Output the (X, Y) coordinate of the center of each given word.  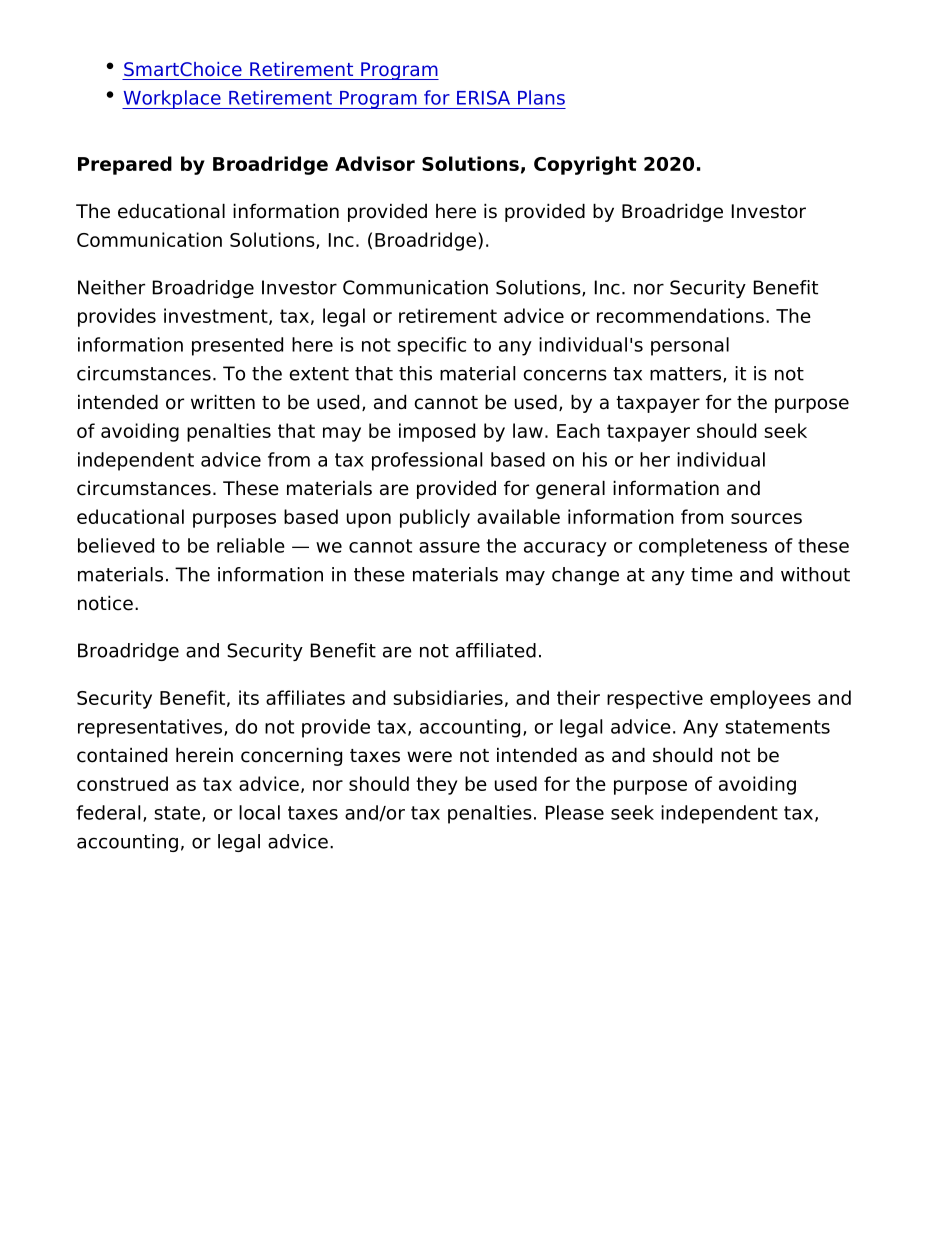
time (712, 574)
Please (575, 812)
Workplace (172, 99)
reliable (251, 545)
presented (237, 346)
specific (431, 346)
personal (690, 346)
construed (122, 783)
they (436, 785)
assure (449, 547)
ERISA (483, 97)
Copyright (585, 165)
